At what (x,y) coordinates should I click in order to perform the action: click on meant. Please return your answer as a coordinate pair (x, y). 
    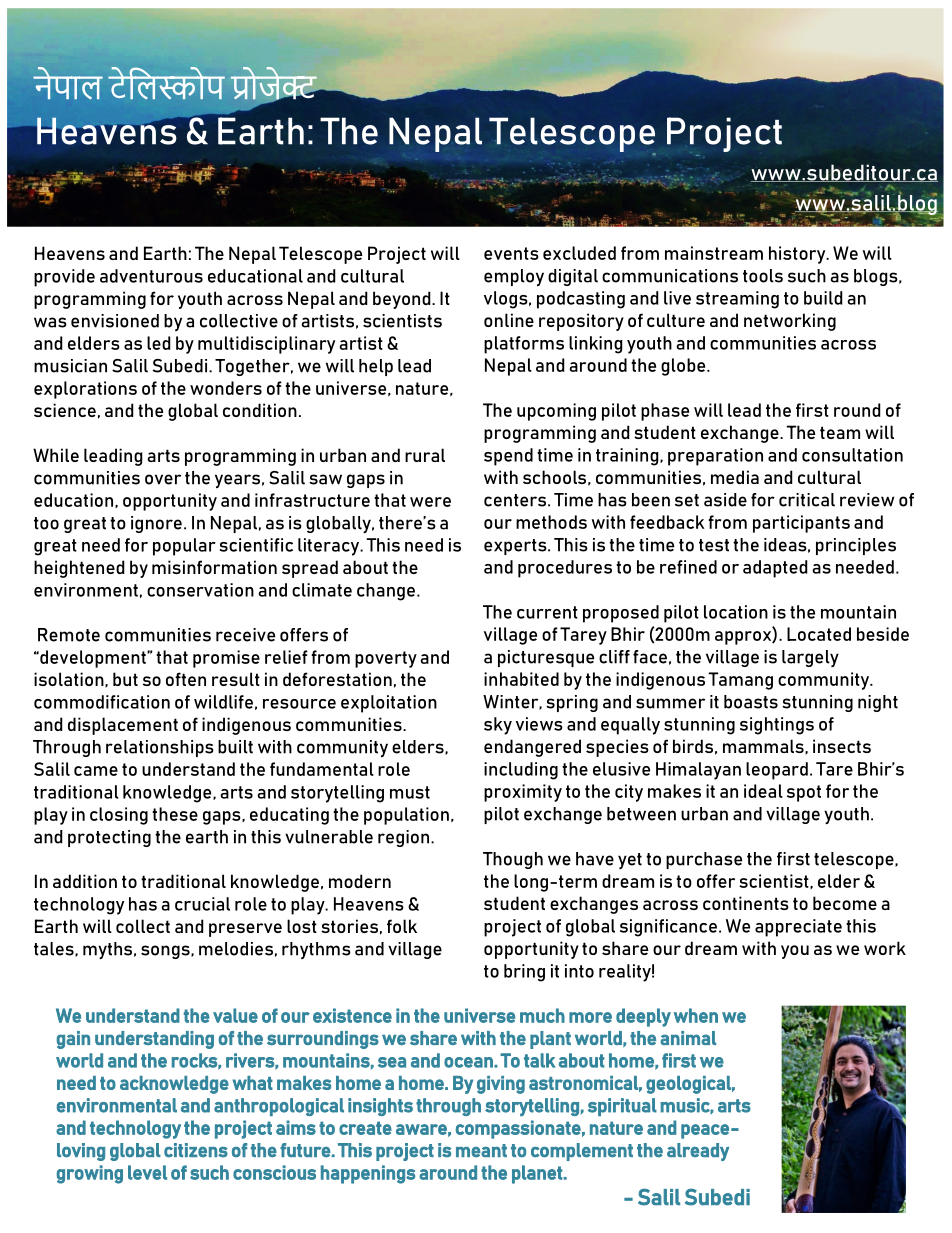
    Looking at the image, I should click on (481, 1151).
